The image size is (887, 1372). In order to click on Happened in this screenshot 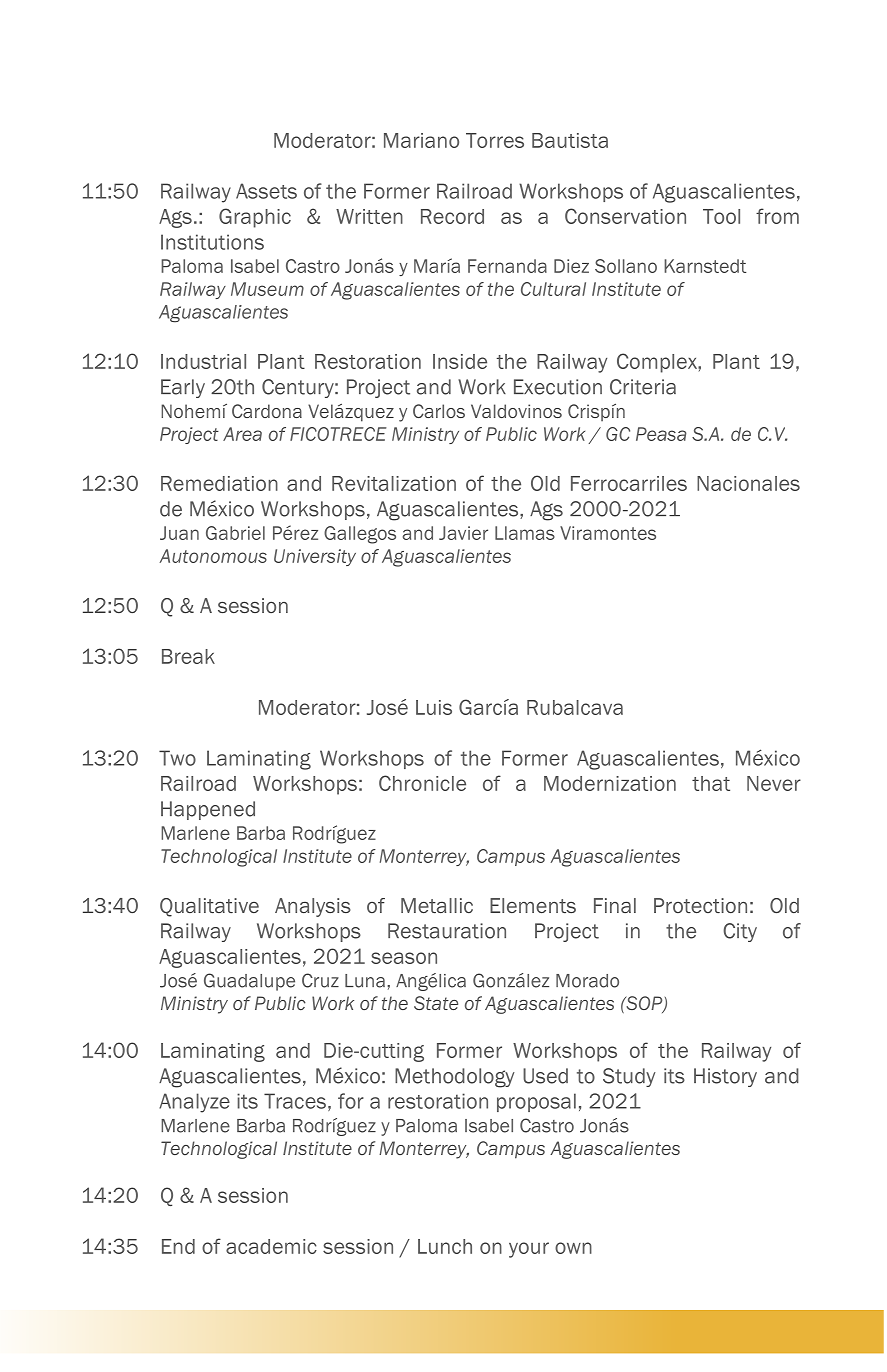, I will do `click(208, 810)`.
